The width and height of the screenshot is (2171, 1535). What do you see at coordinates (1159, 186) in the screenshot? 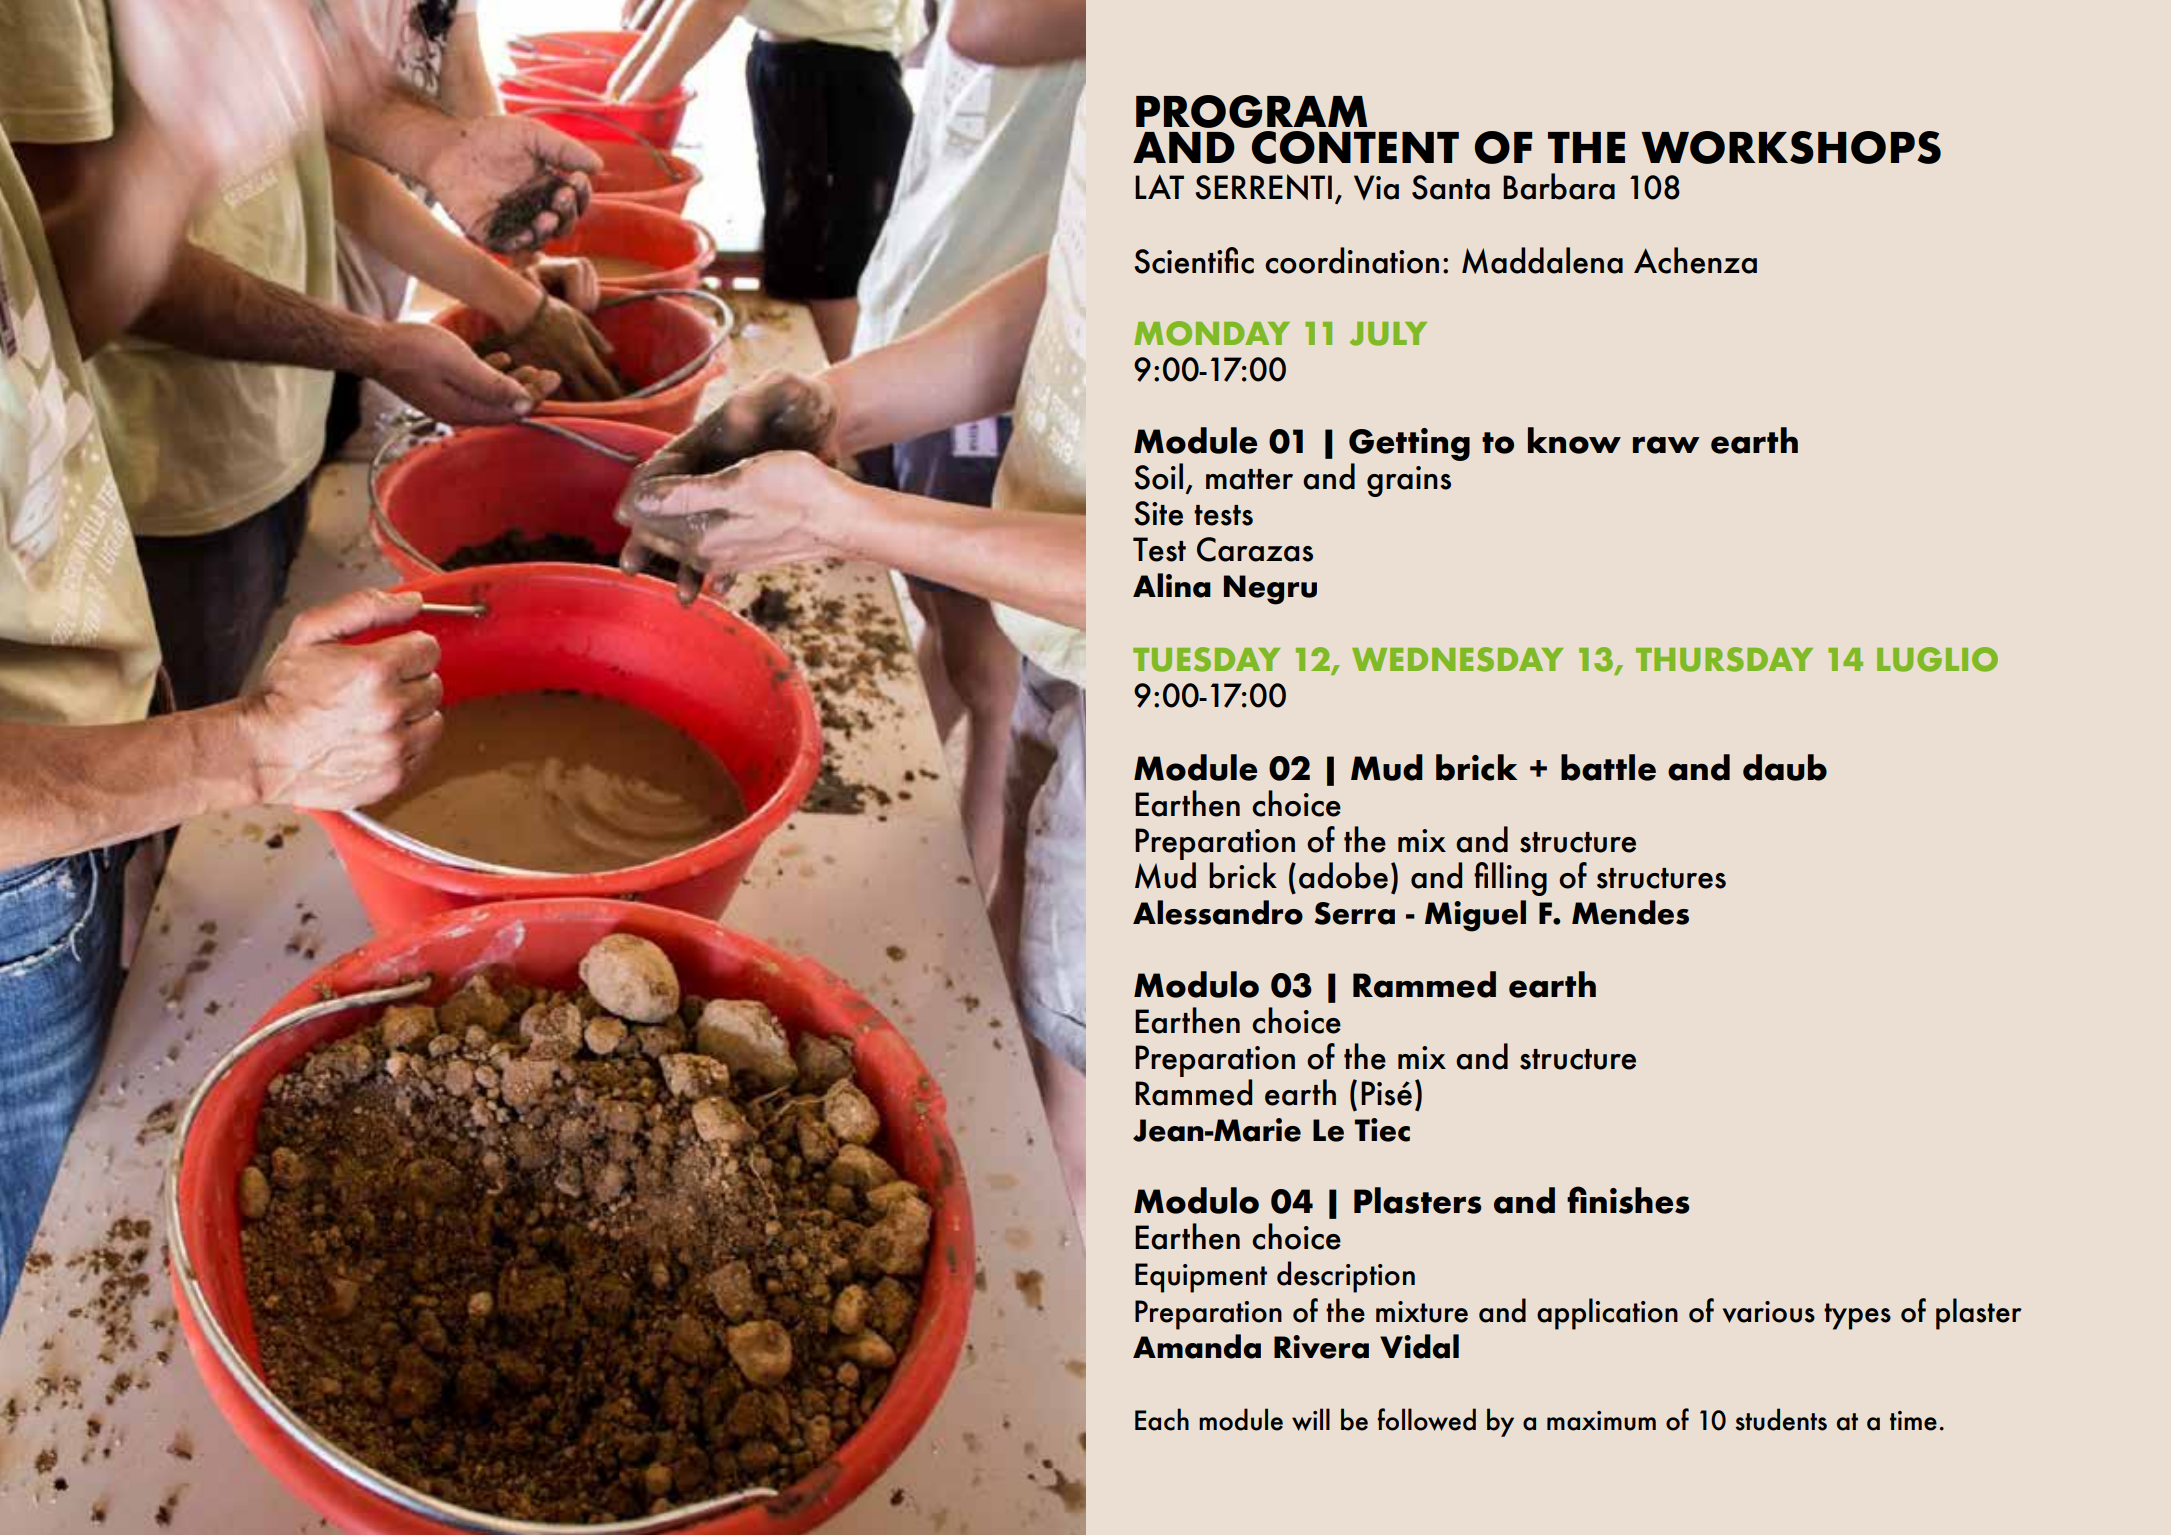
I see `LAT` at bounding box center [1159, 186].
